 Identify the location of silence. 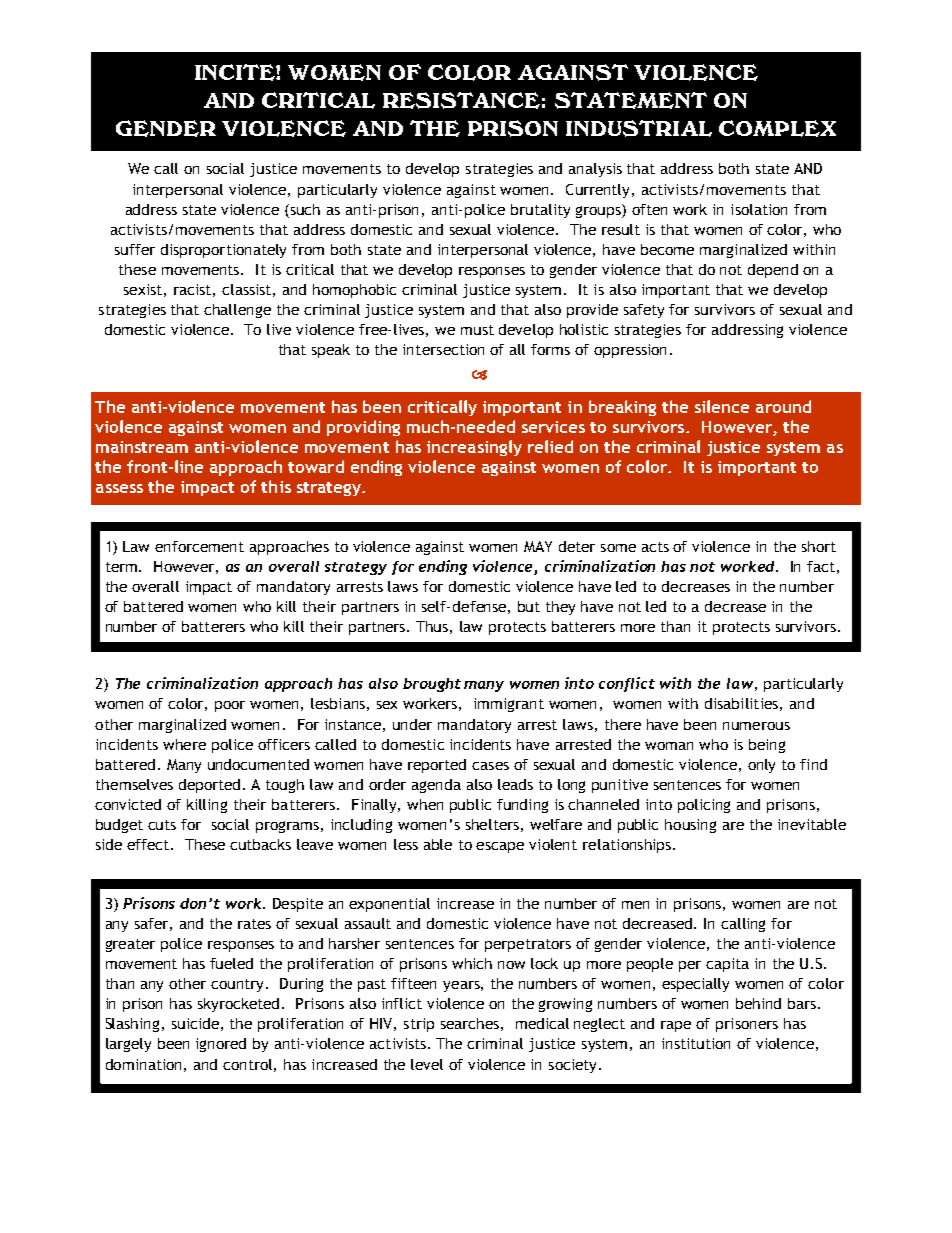
(722, 406).
